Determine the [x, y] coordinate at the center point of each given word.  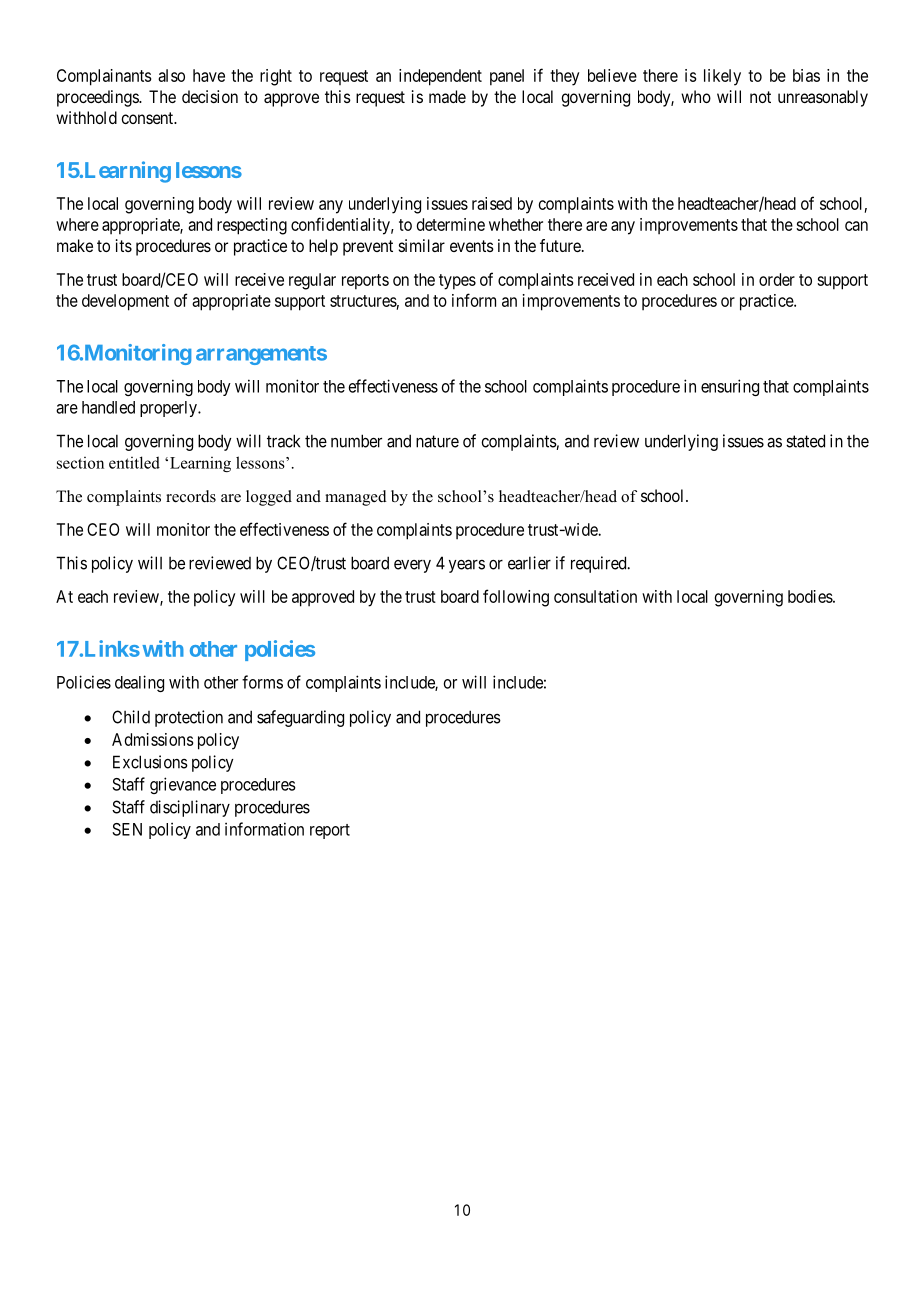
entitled [134, 462]
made [447, 96]
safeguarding [300, 718]
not [760, 97]
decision [210, 96]
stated [805, 441]
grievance [183, 785]
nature [437, 441]
